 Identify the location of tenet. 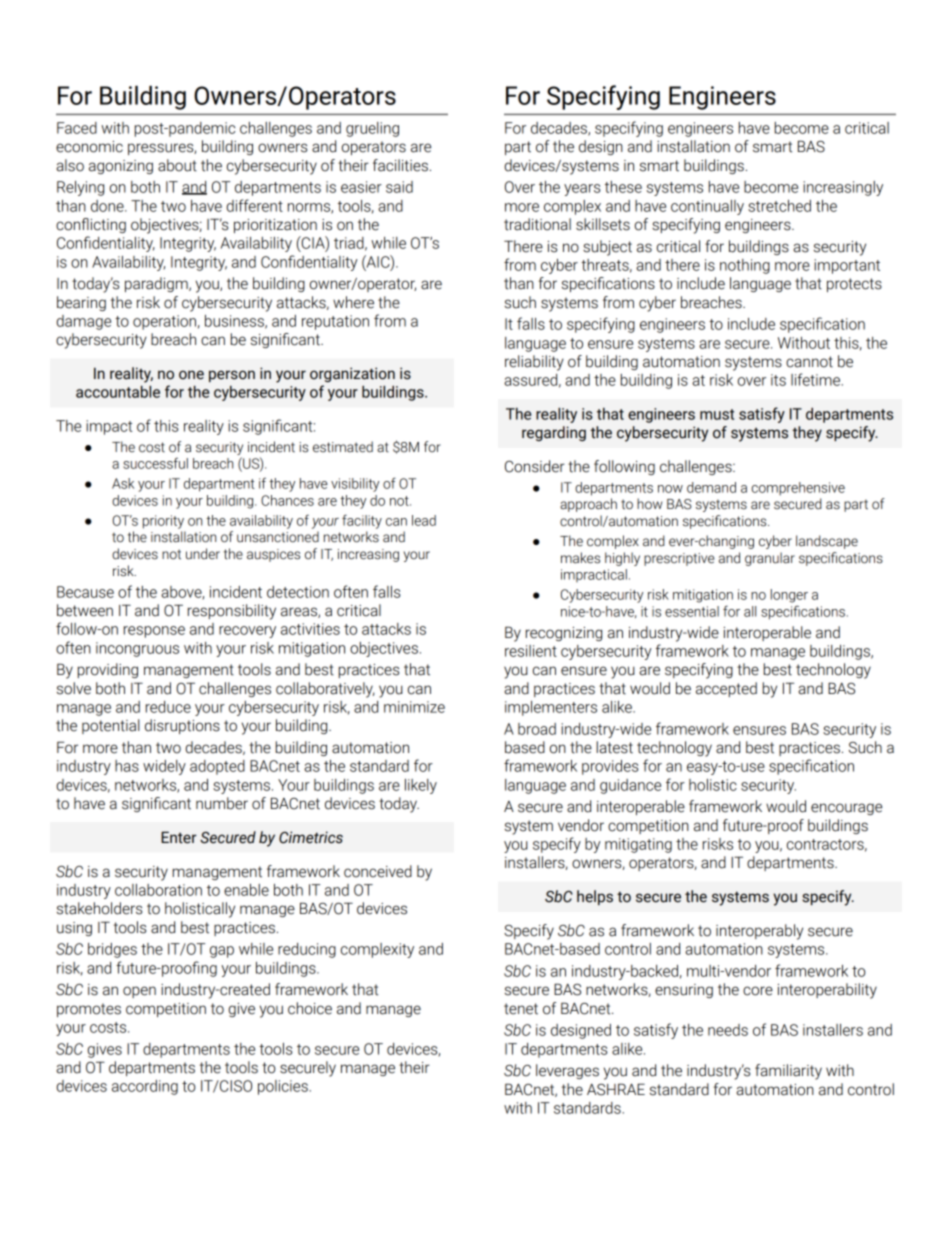
(521, 1009).
